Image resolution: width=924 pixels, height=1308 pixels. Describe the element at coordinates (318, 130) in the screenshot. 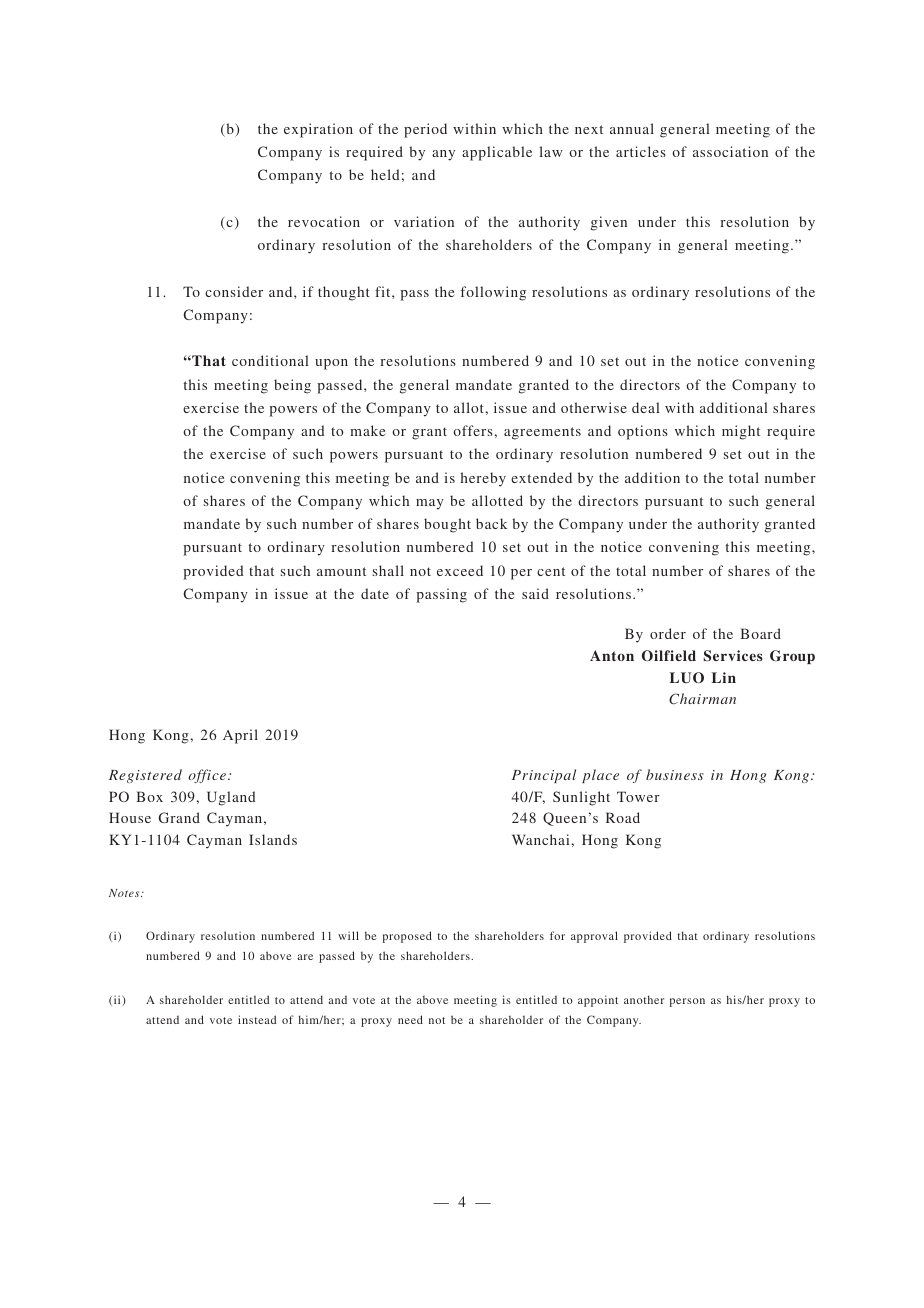

I see `expiration` at that location.
